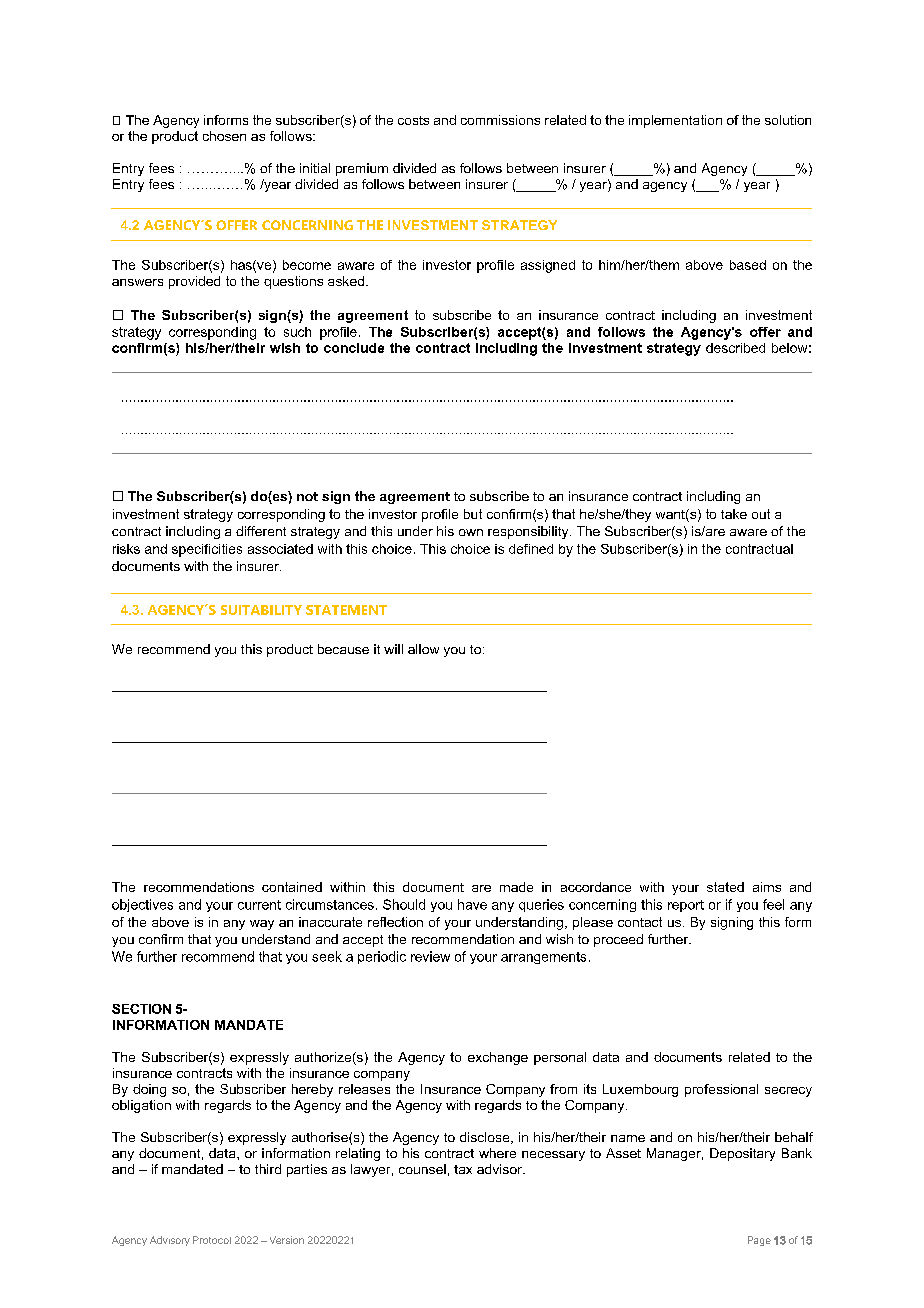 The image size is (924, 1308). I want to click on implementation, so click(675, 121).
